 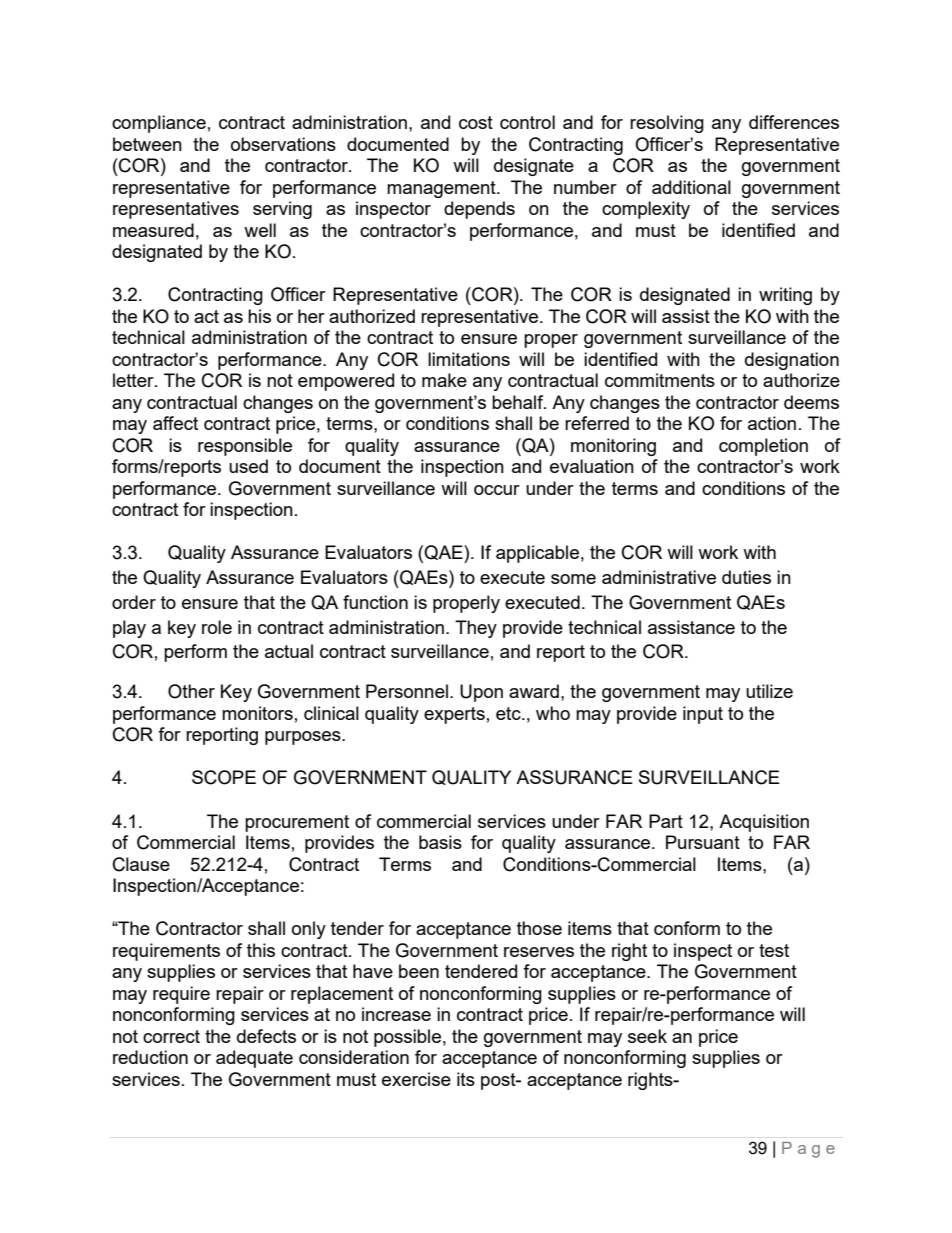 I want to click on duties, so click(x=746, y=577).
